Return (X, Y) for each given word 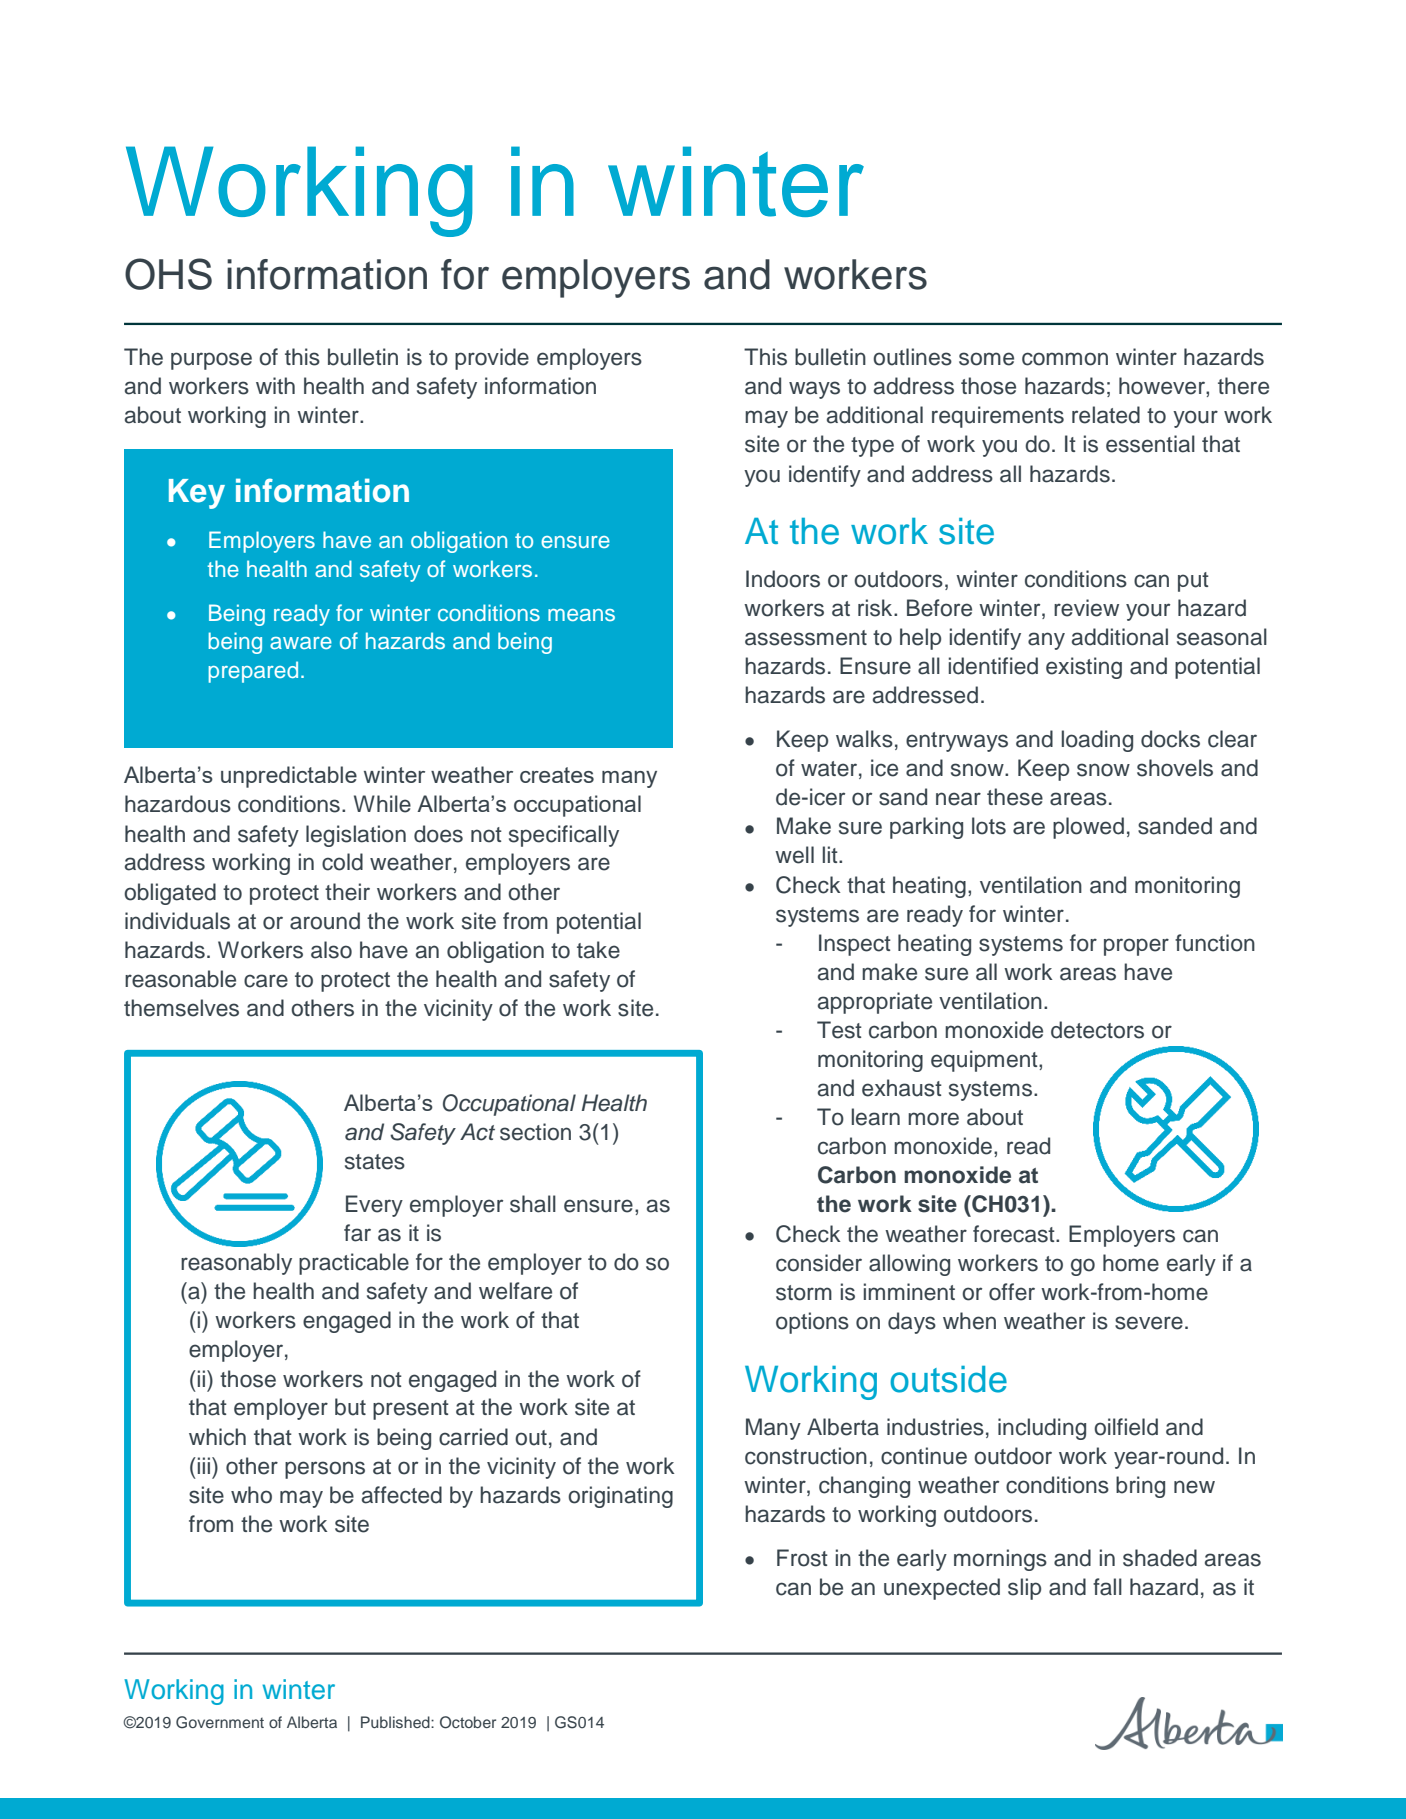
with (275, 385)
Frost (802, 1558)
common (1065, 359)
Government (220, 1722)
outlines (912, 357)
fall (1107, 1587)
